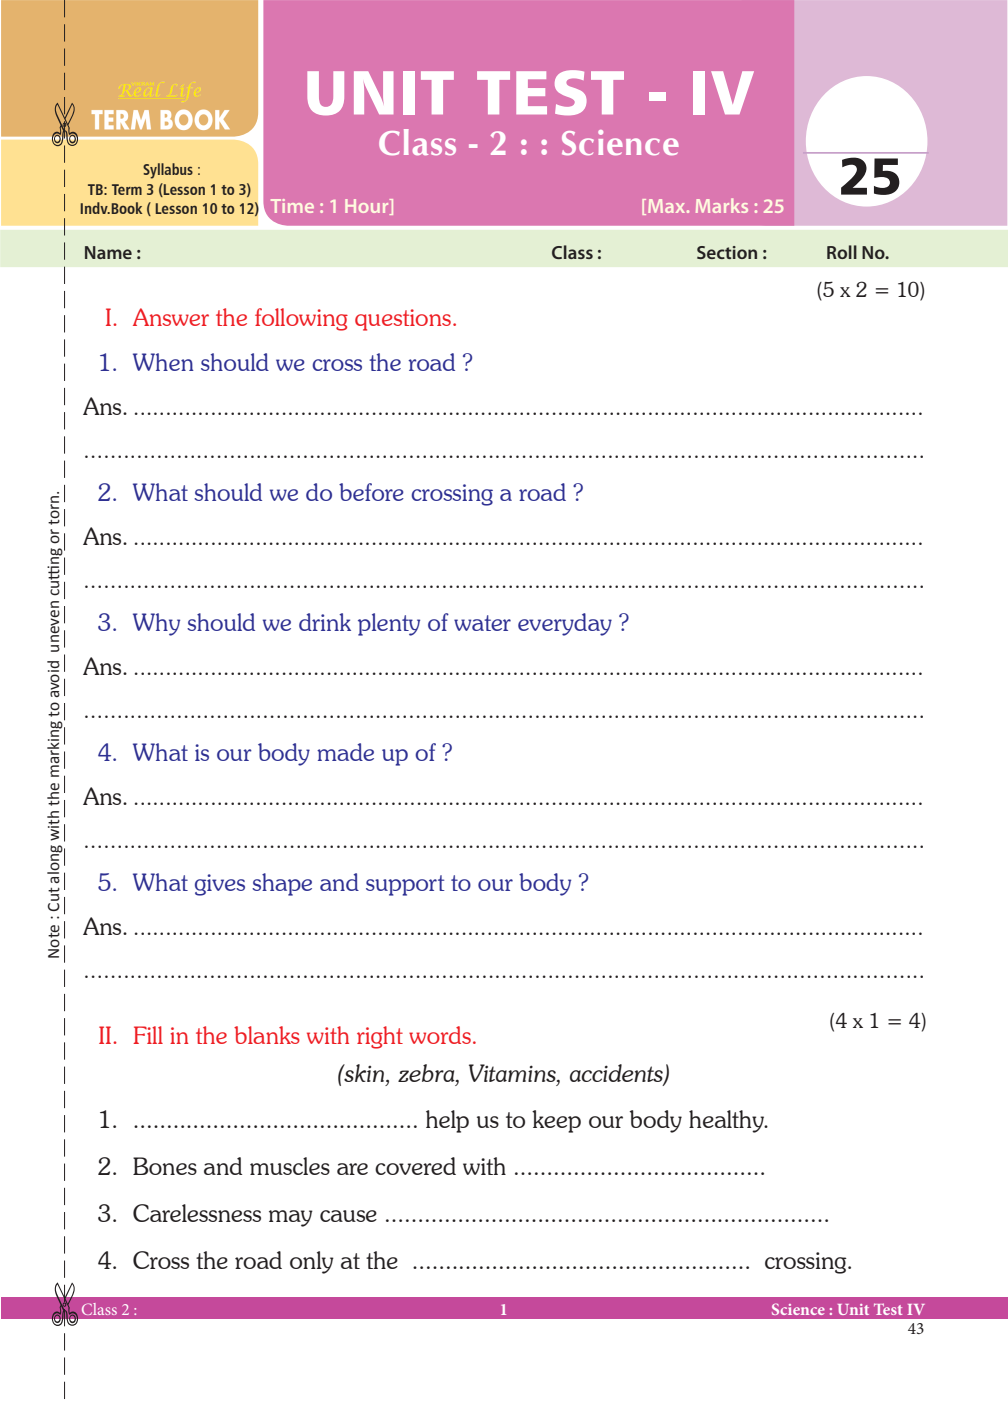 Image resolution: width=1008 pixels, height=1401 pixels. Describe the element at coordinates (197, 1213) in the screenshot. I see `Carelessness` at that location.
